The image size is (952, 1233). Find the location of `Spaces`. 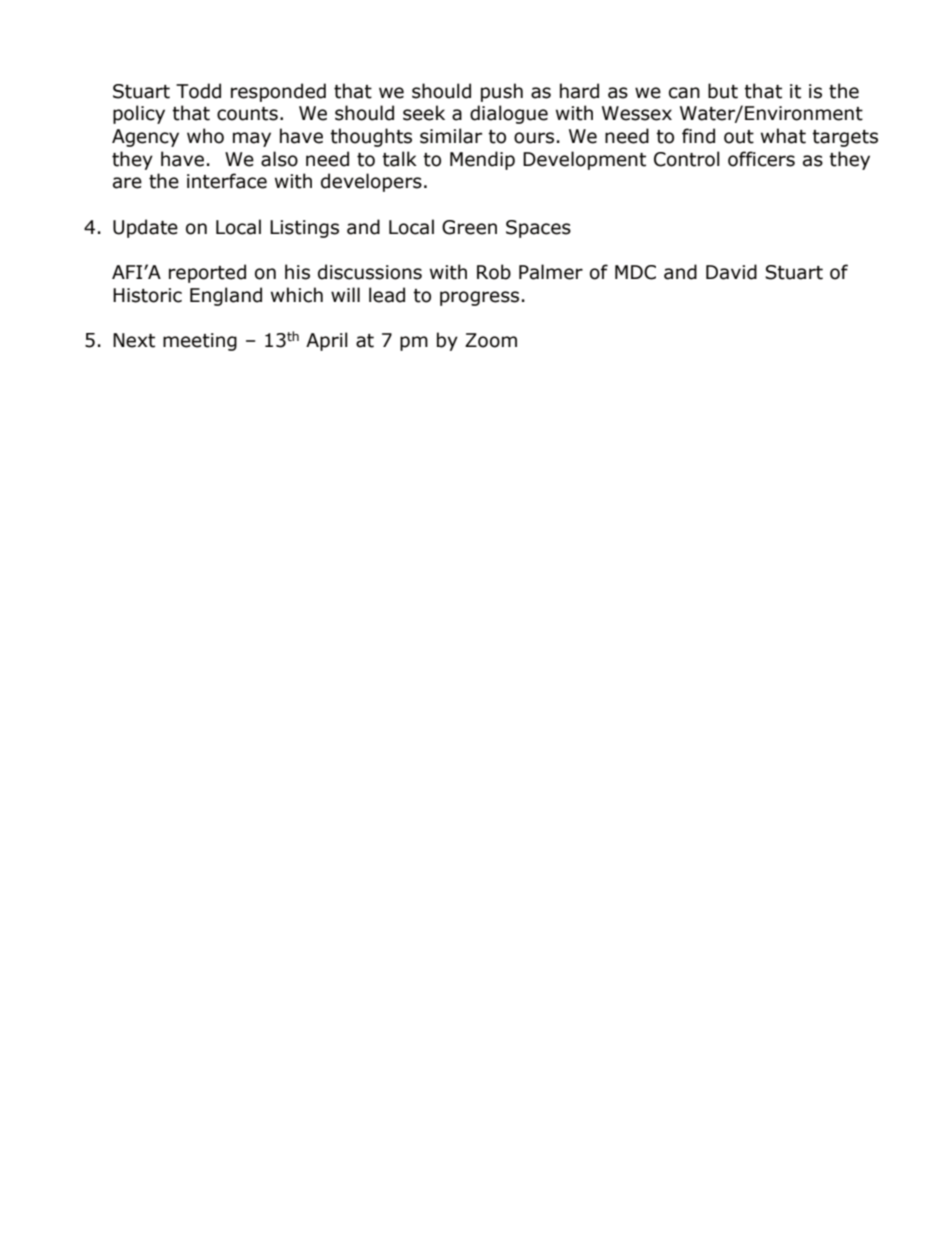

Spaces is located at coordinates (538, 229).
